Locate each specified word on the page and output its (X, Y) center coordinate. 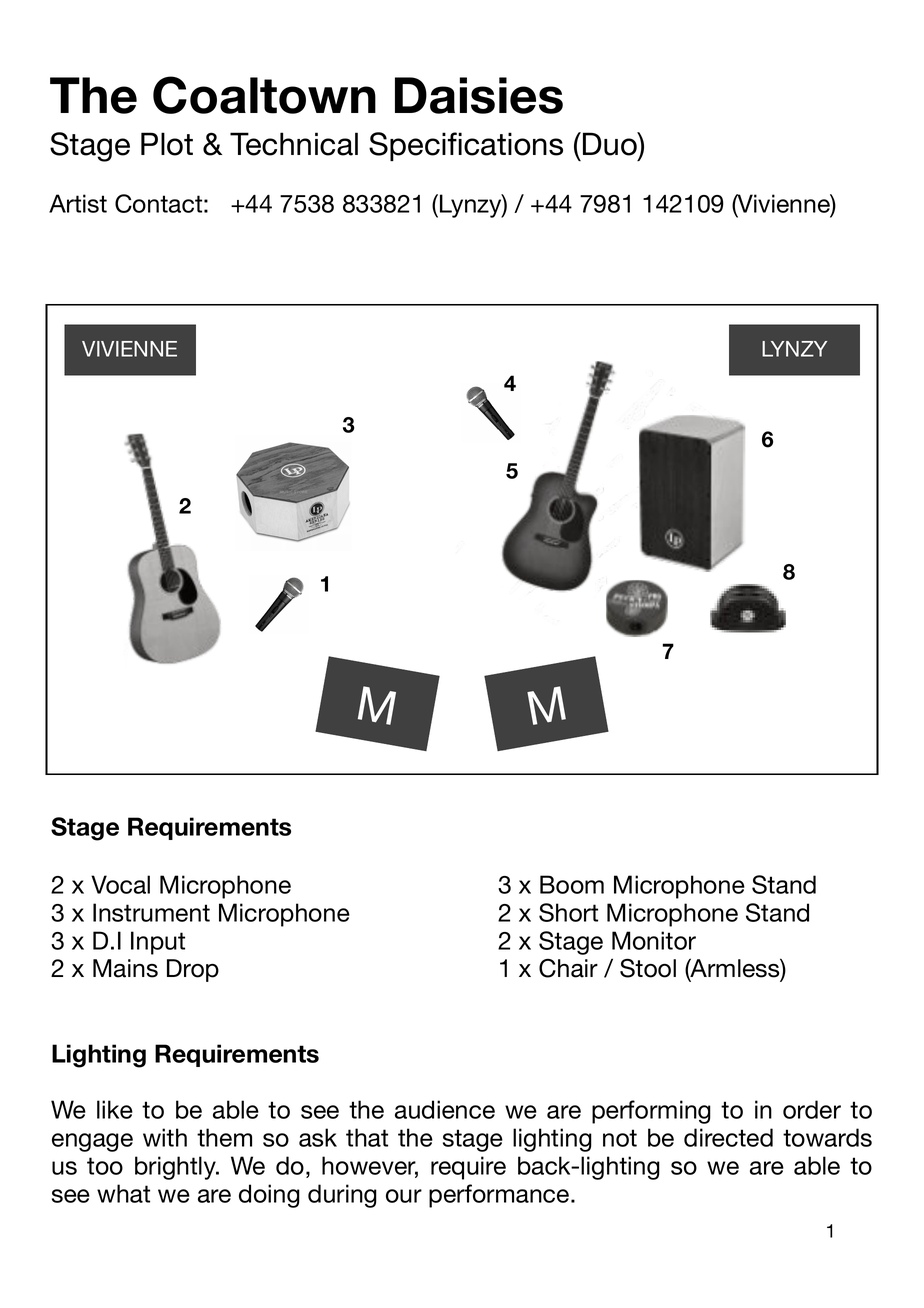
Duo (611, 144)
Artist (78, 203)
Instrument (151, 912)
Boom (572, 884)
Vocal (120, 884)
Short (568, 912)
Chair (568, 968)
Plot (167, 144)
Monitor (654, 940)
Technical (294, 144)
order (812, 1109)
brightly (176, 1168)
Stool (648, 968)
